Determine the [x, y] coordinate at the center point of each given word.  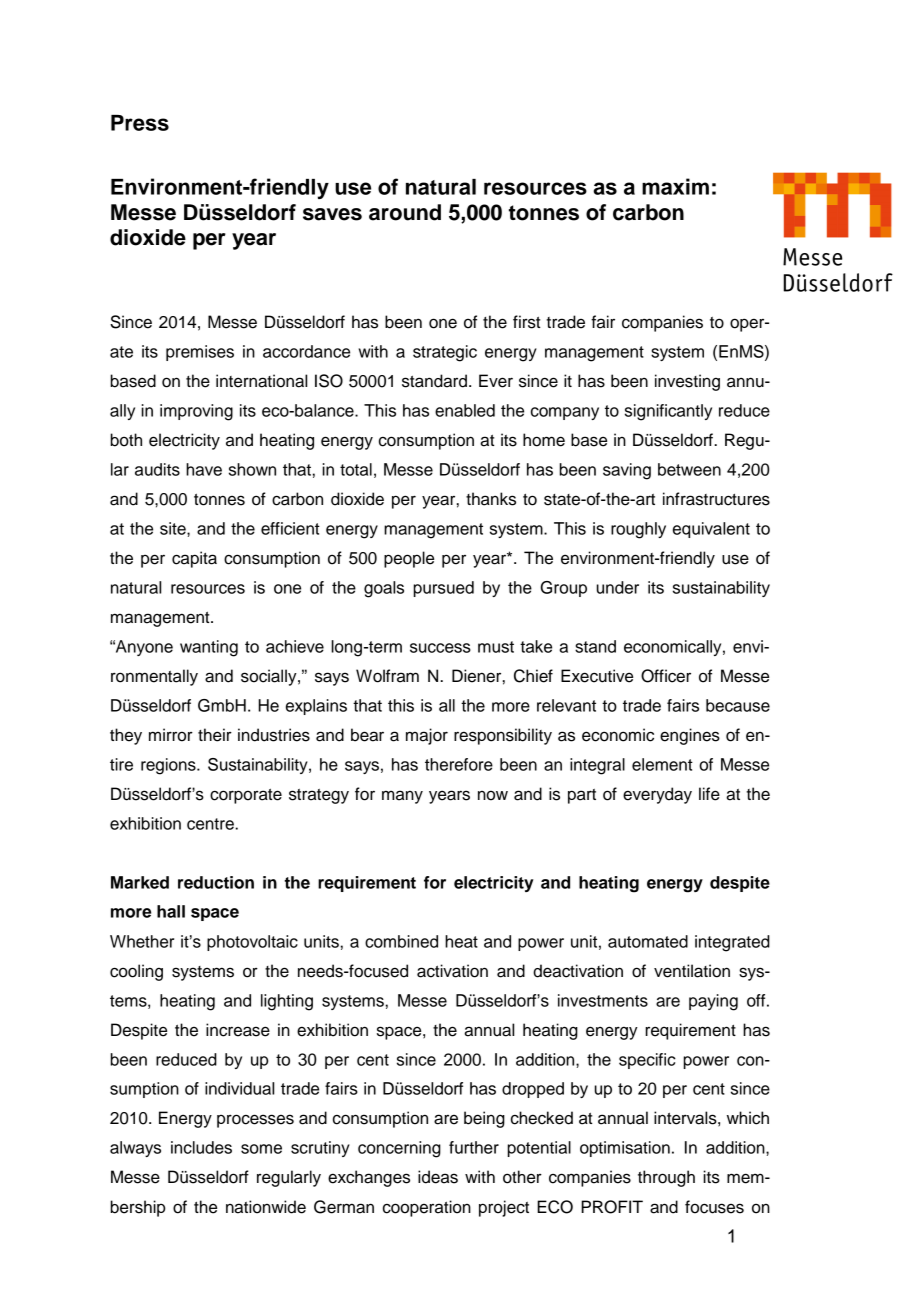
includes [201, 1147]
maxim [675, 186]
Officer [666, 676]
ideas [438, 1177]
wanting [209, 648]
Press [140, 123]
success [440, 648]
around [405, 212]
